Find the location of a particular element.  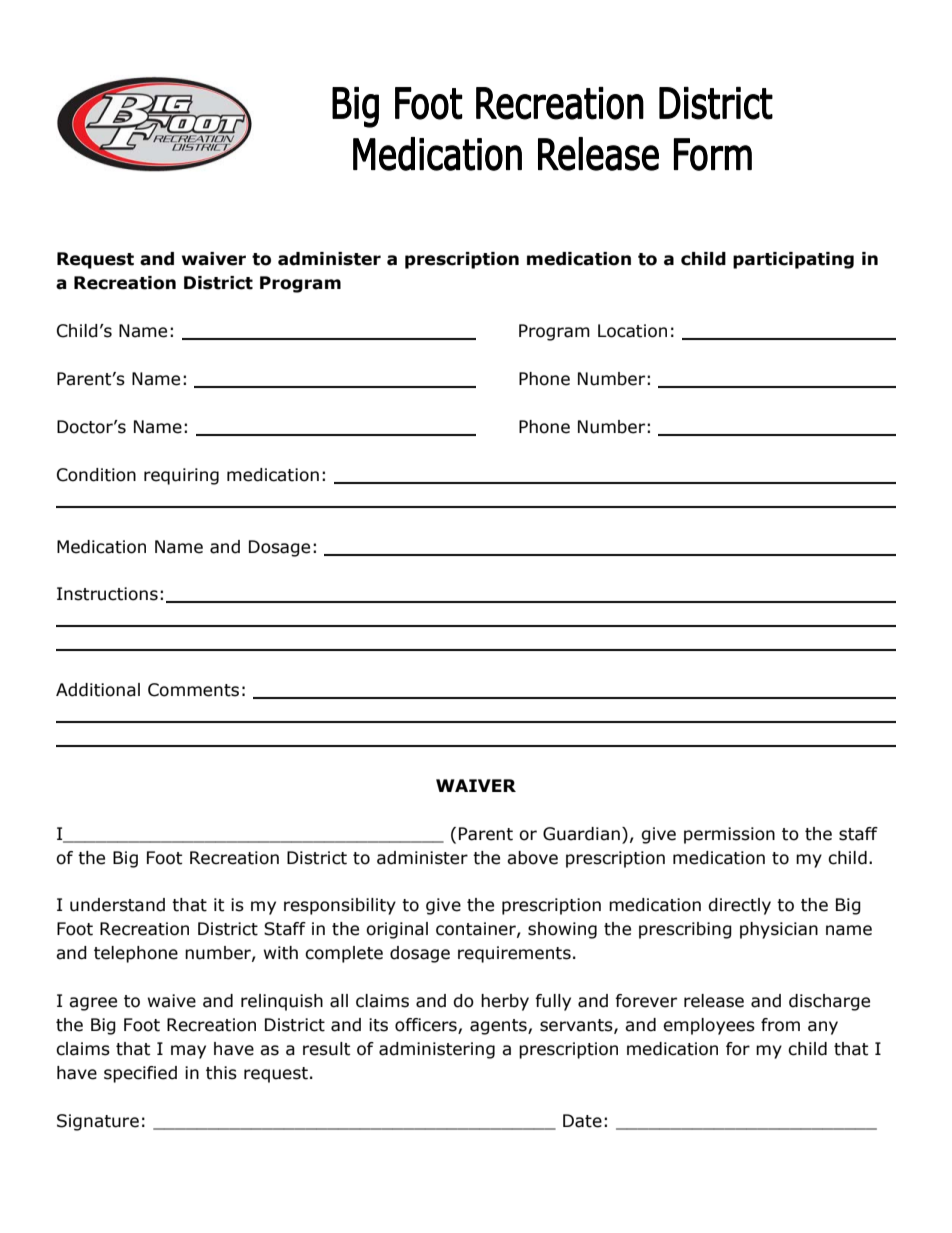

Guardian is located at coordinates (581, 834).
